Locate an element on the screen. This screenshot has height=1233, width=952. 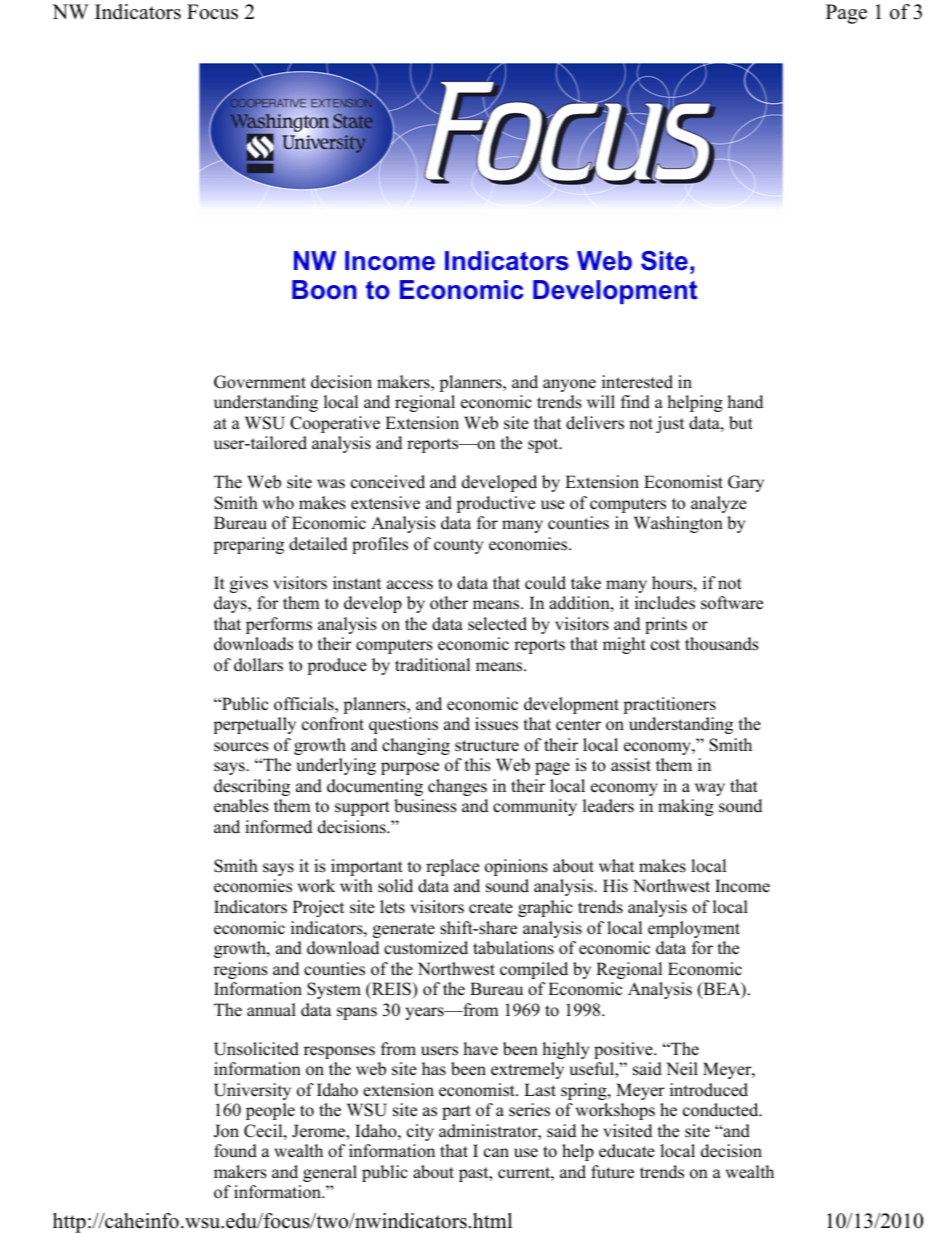
can is located at coordinates (496, 1153).
